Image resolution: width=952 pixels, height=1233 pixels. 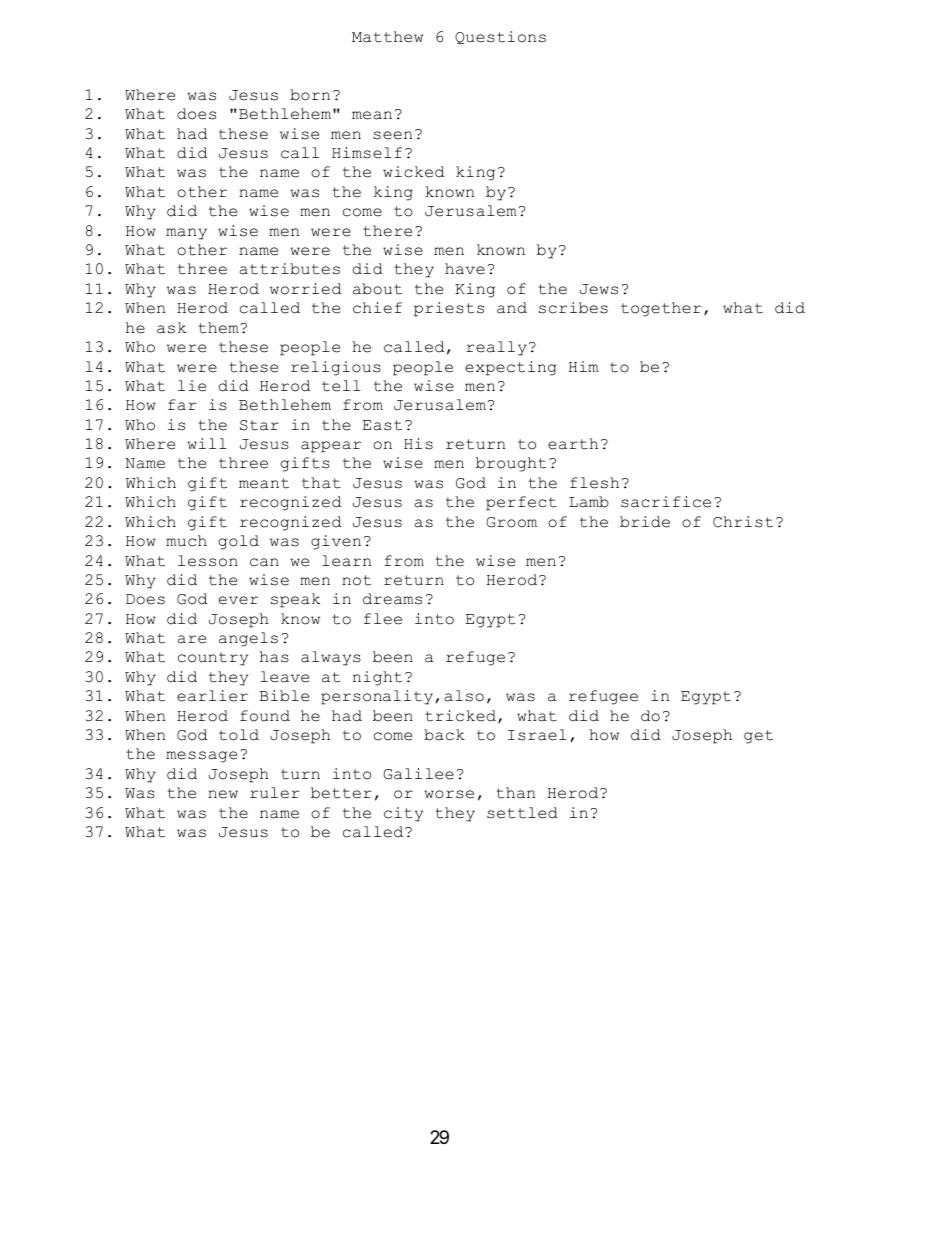 What do you see at coordinates (259, 425) in the page?
I see `Star` at bounding box center [259, 425].
